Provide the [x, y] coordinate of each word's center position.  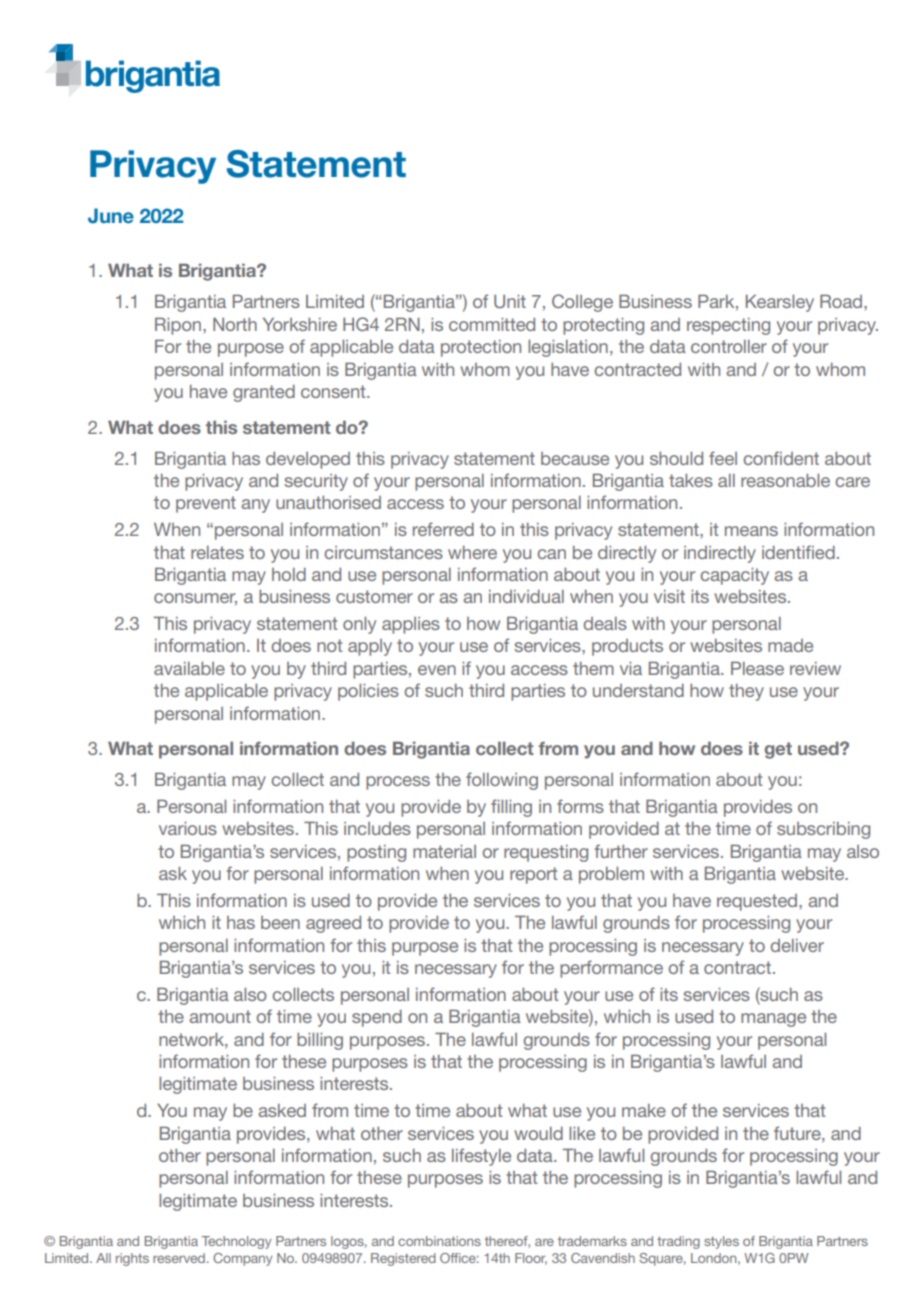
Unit [510, 301]
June [111, 216]
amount [220, 1016]
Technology [236, 1242]
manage [773, 1020]
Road [841, 301]
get [778, 750]
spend [377, 1018]
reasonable [785, 480]
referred [443, 529]
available [189, 668]
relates [217, 552]
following [502, 781]
